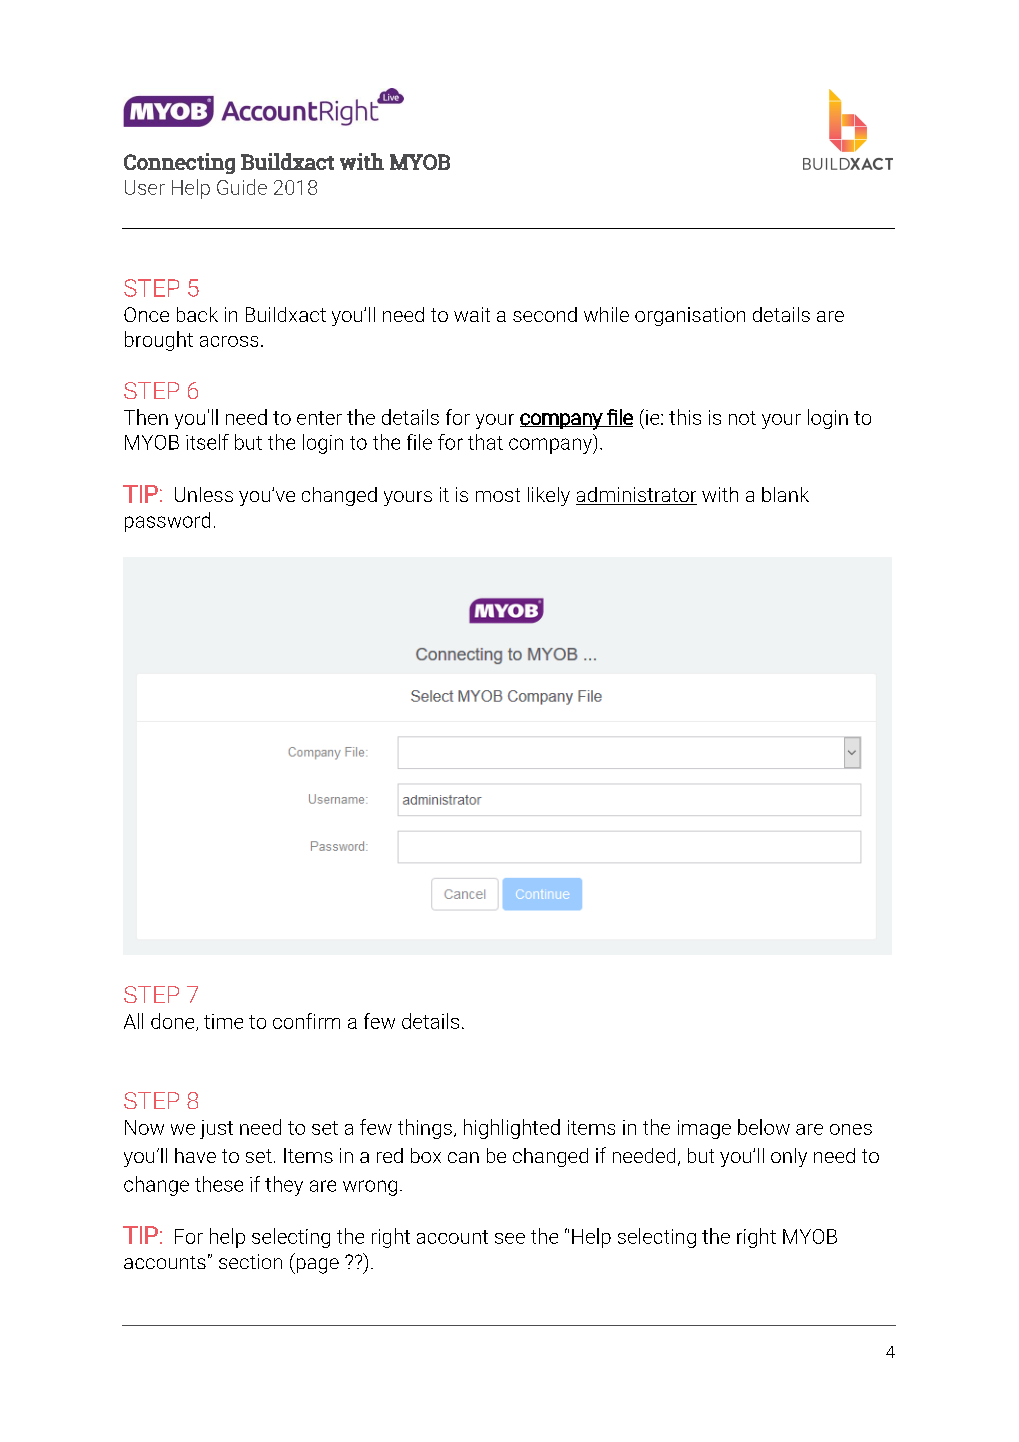  Describe the element at coordinates (789, 1157) in the image. I see `only` at that location.
